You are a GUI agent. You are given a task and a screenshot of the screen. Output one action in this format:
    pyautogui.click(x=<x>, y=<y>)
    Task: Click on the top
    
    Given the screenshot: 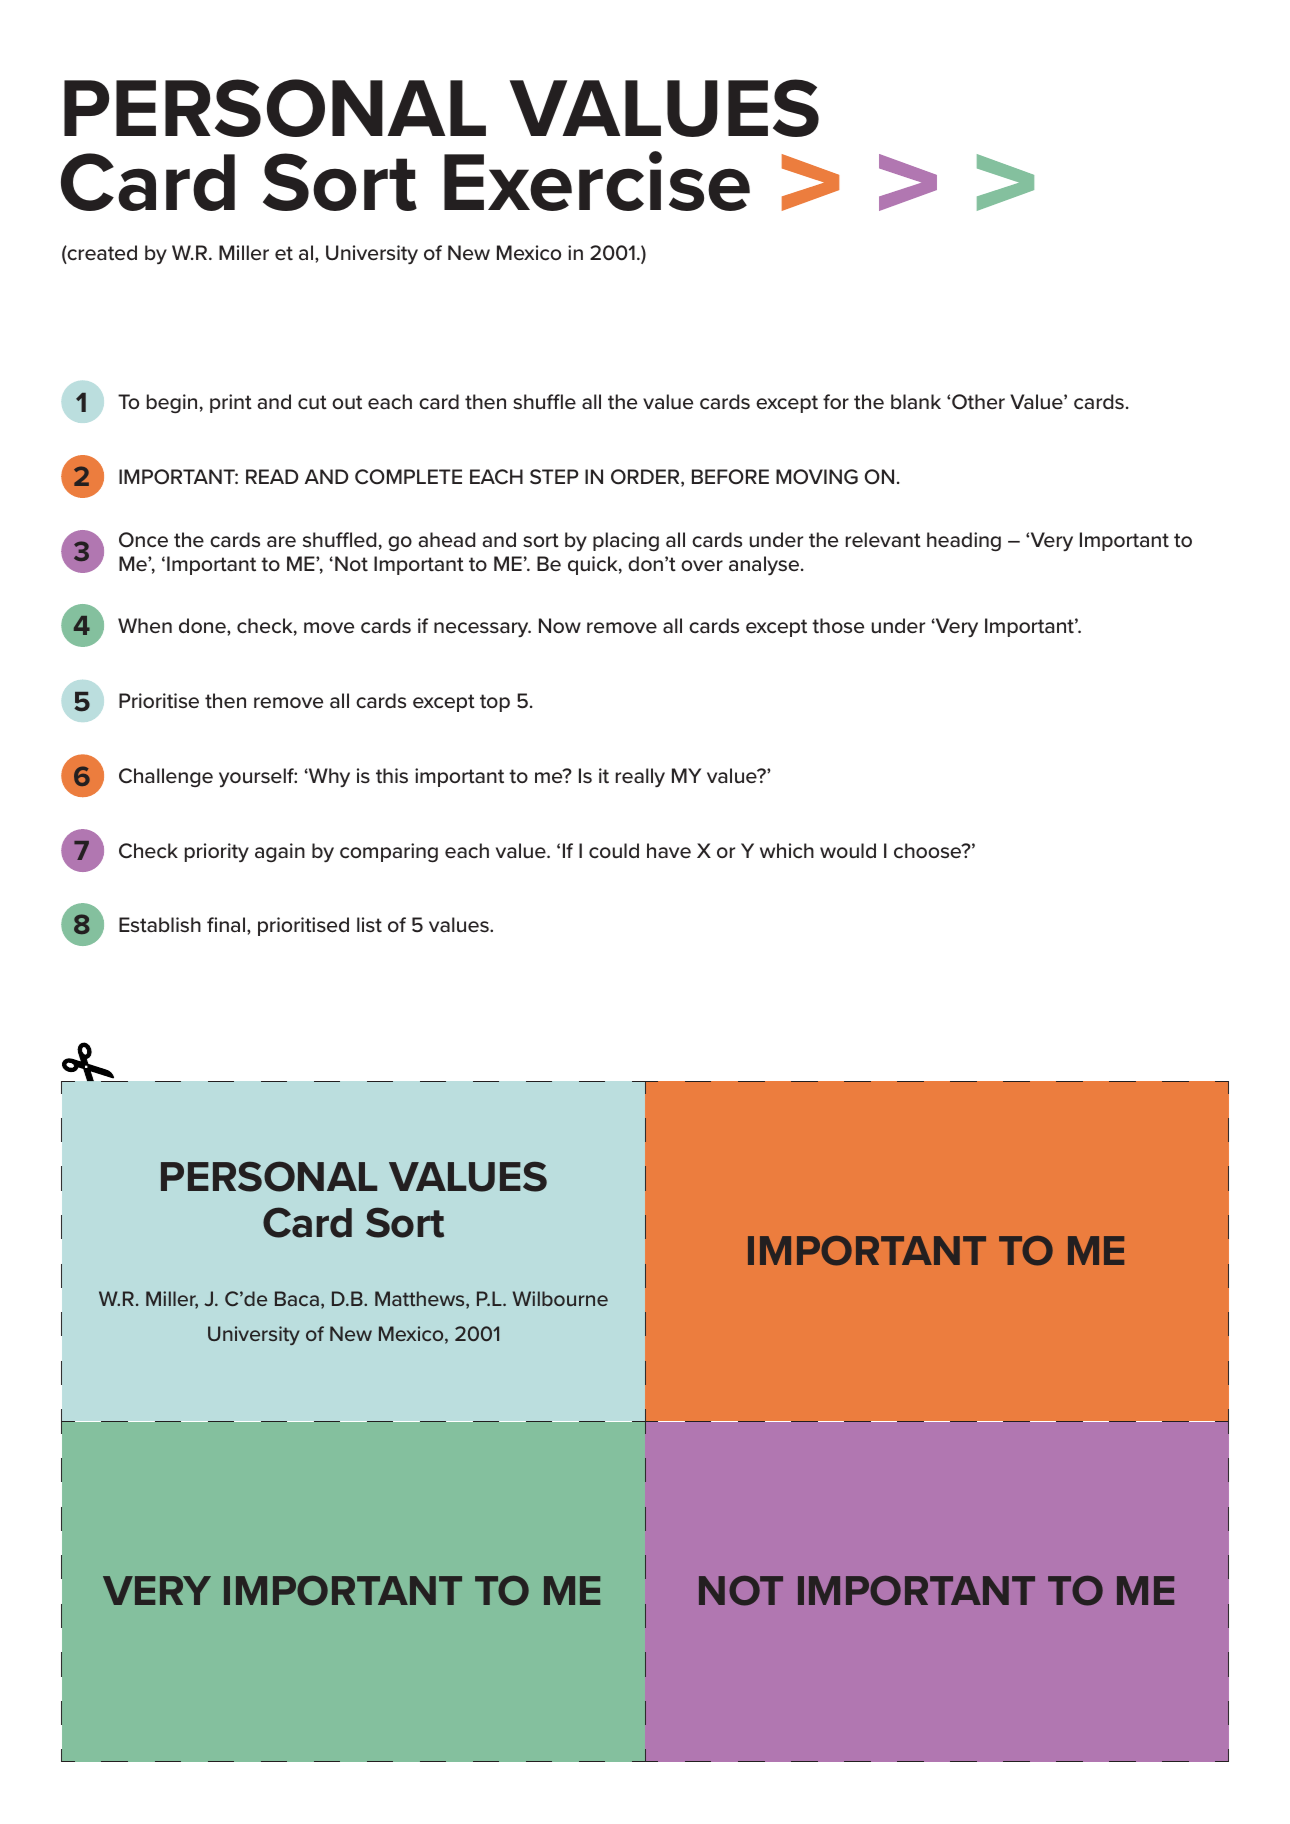 What is the action you would take?
    pyautogui.click(x=495, y=703)
